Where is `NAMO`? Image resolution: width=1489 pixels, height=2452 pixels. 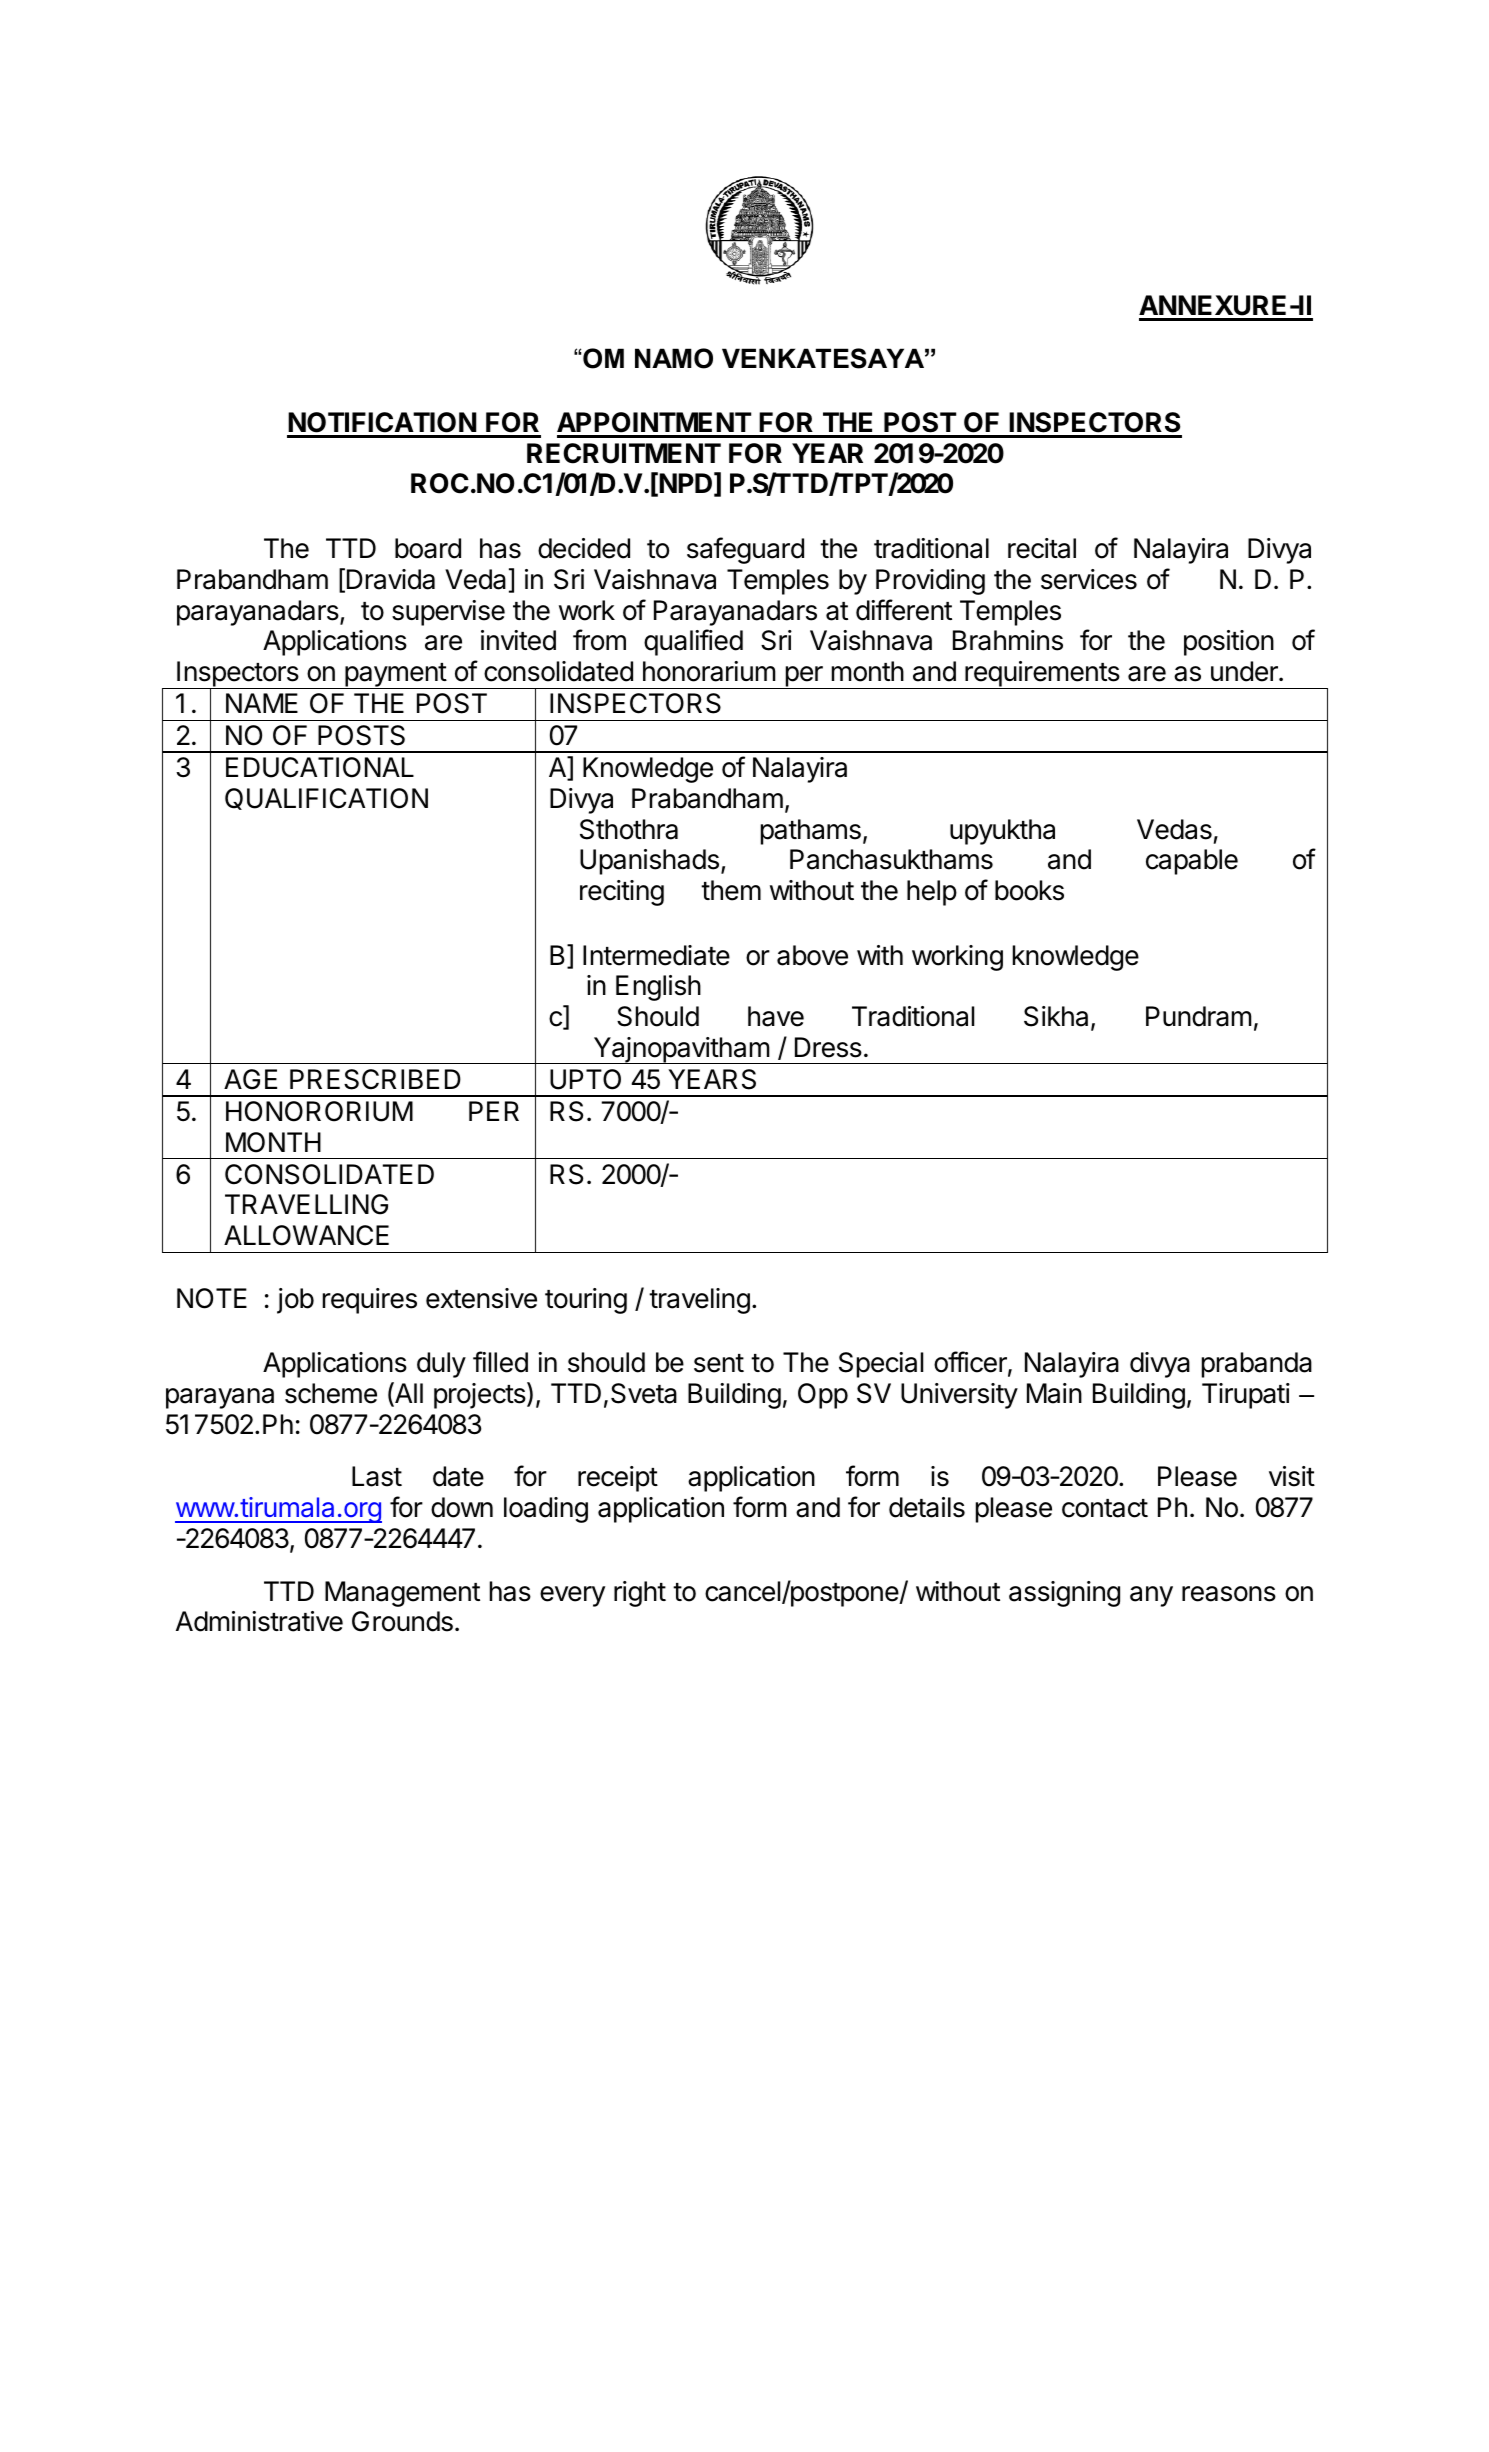
NAMO is located at coordinates (674, 358).
